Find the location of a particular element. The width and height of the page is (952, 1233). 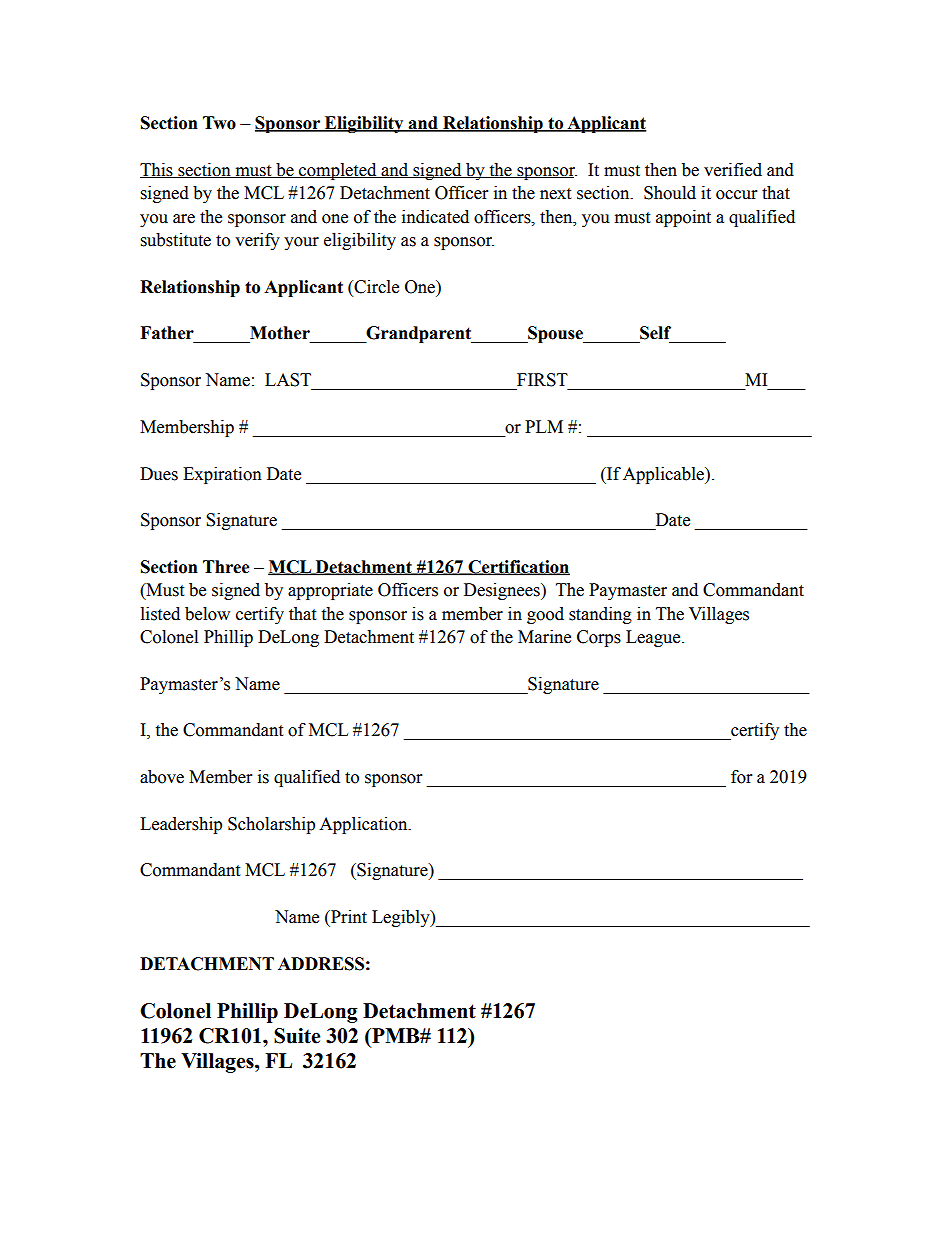

Three is located at coordinates (226, 567).
